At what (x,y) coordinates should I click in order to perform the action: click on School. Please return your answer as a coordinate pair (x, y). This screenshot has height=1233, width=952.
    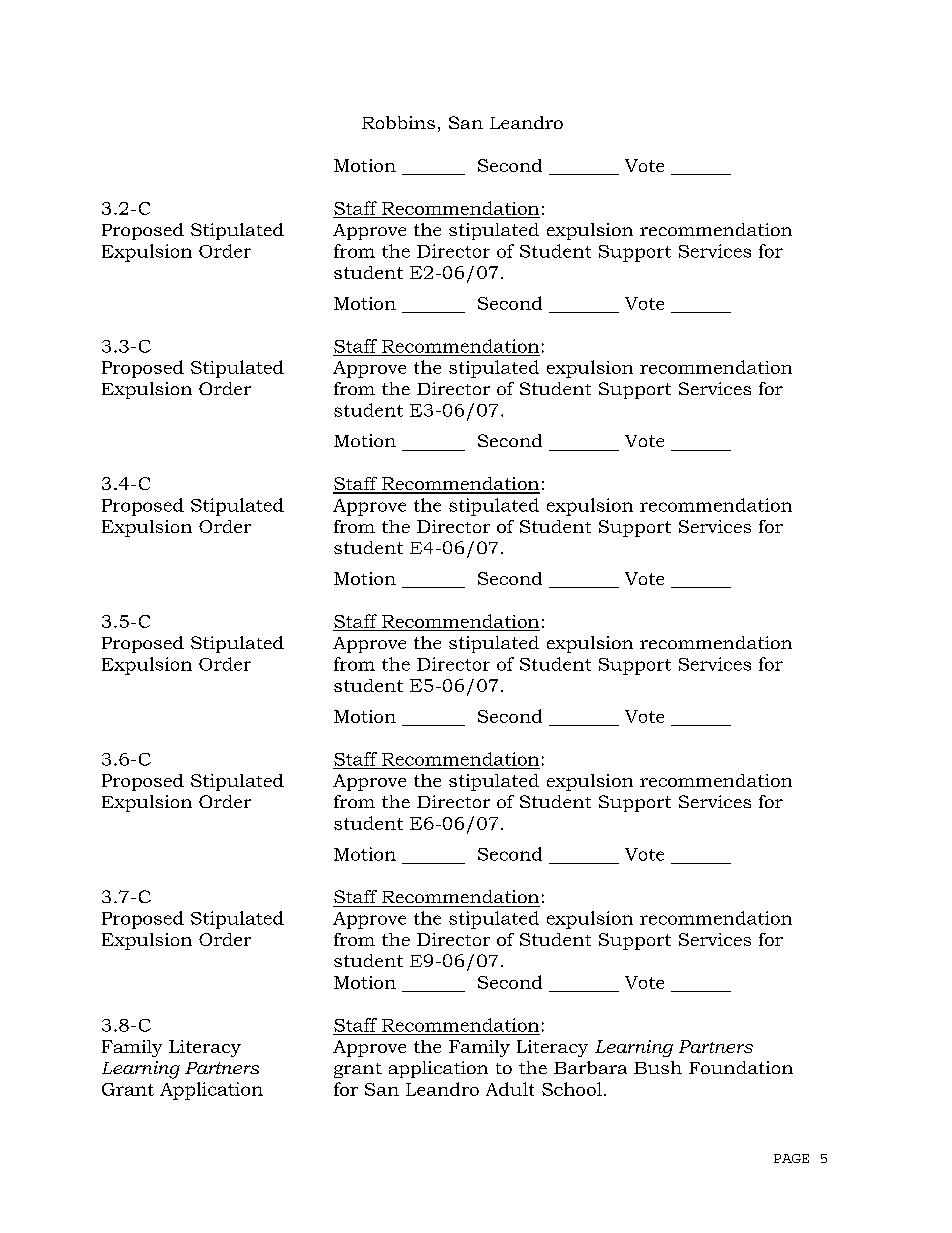
    Looking at the image, I should click on (572, 1089).
